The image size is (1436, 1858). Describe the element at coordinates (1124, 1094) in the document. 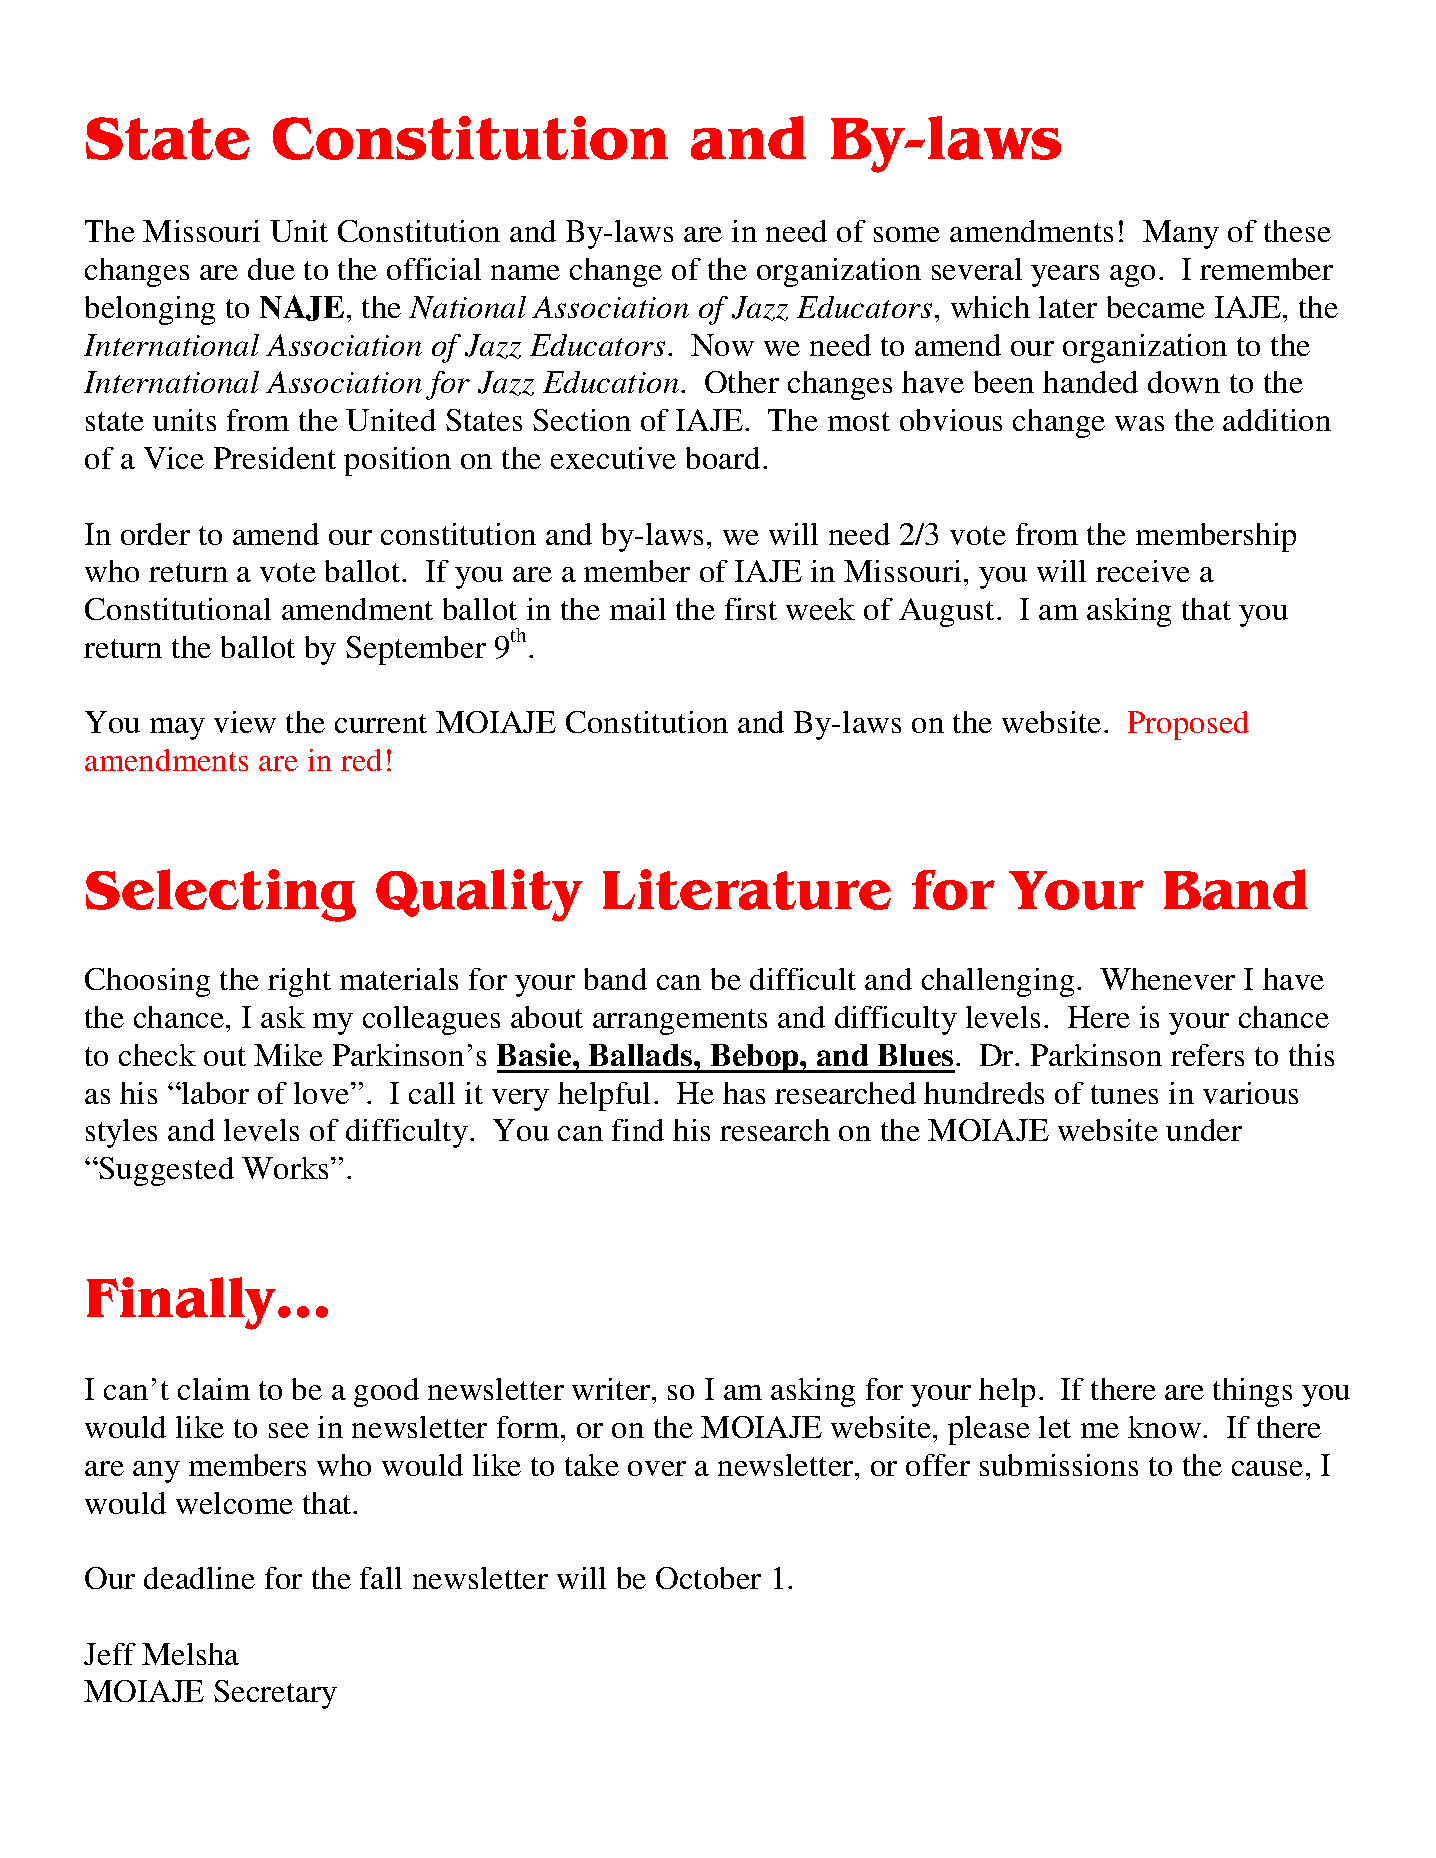

I see `tunes` at that location.
